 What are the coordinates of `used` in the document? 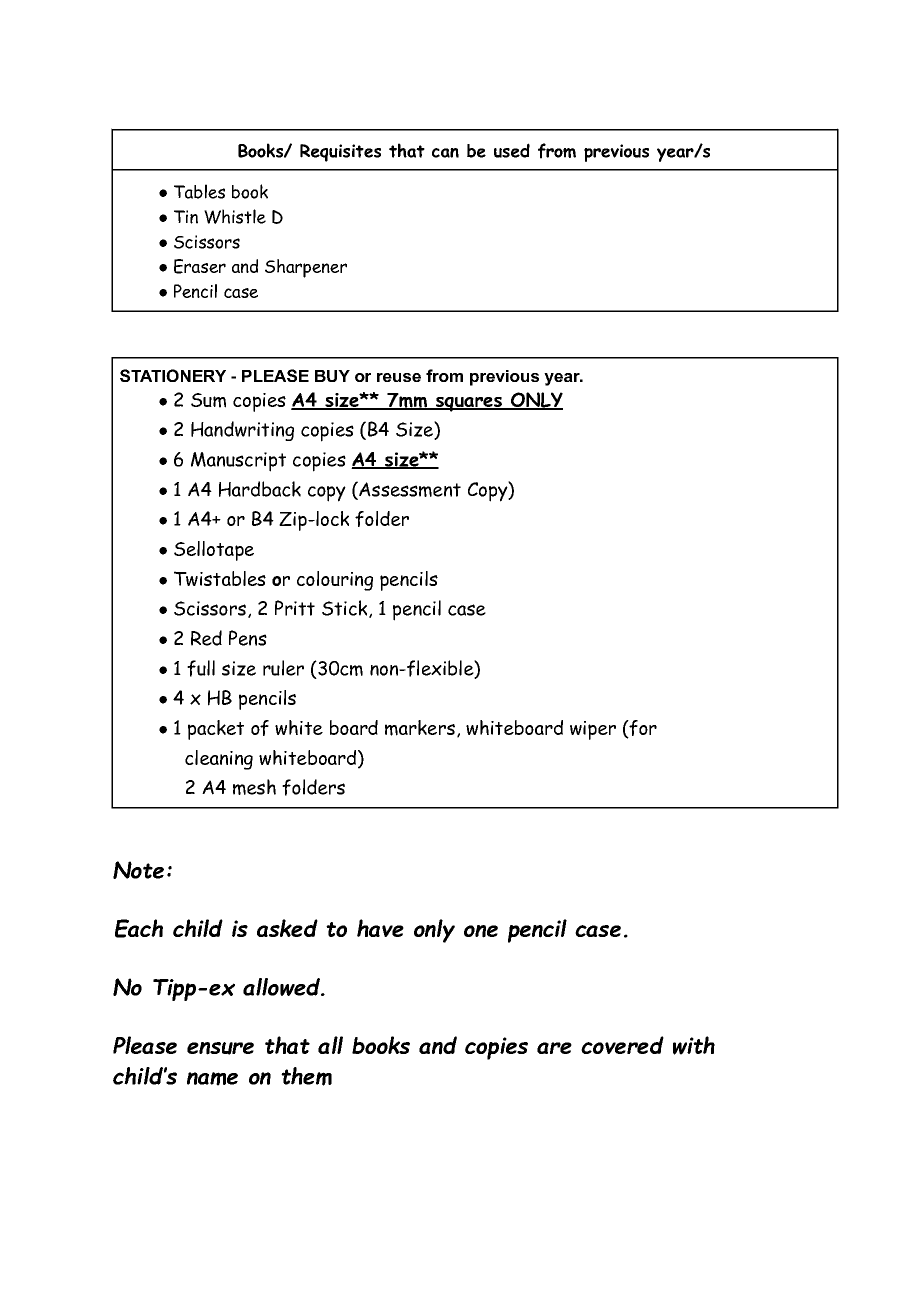 It's located at (512, 150).
